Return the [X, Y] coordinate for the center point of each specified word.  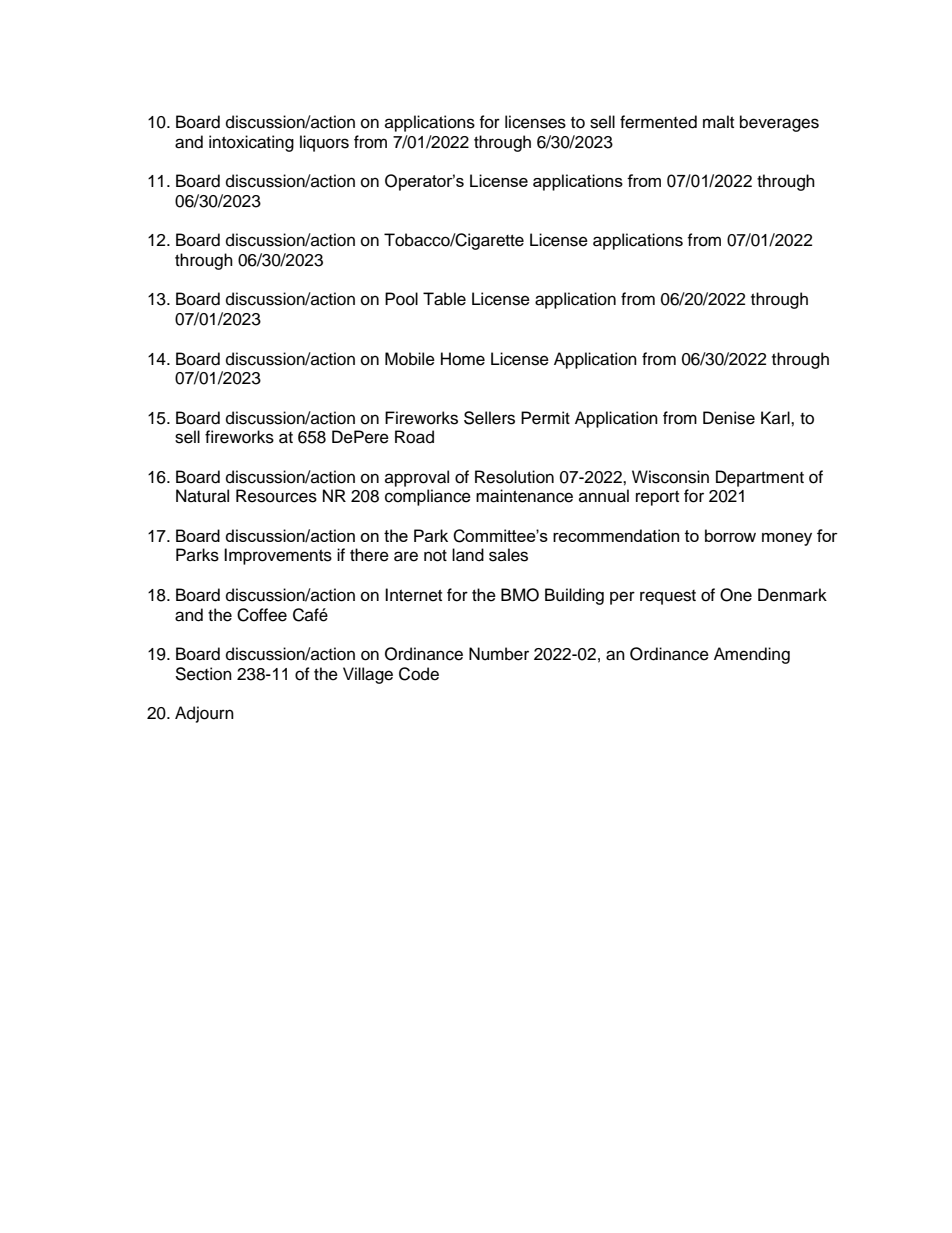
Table [444, 299]
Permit [545, 418]
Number [499, 654]
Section [203, 674]
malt [718, 121]
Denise [729, 418]
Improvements [278, 556]
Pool [401, 299]
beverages [779, 123]
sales [508, 555]
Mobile [410, 359]
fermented [658, 122]
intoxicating [251, 143]
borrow [730, 535]
